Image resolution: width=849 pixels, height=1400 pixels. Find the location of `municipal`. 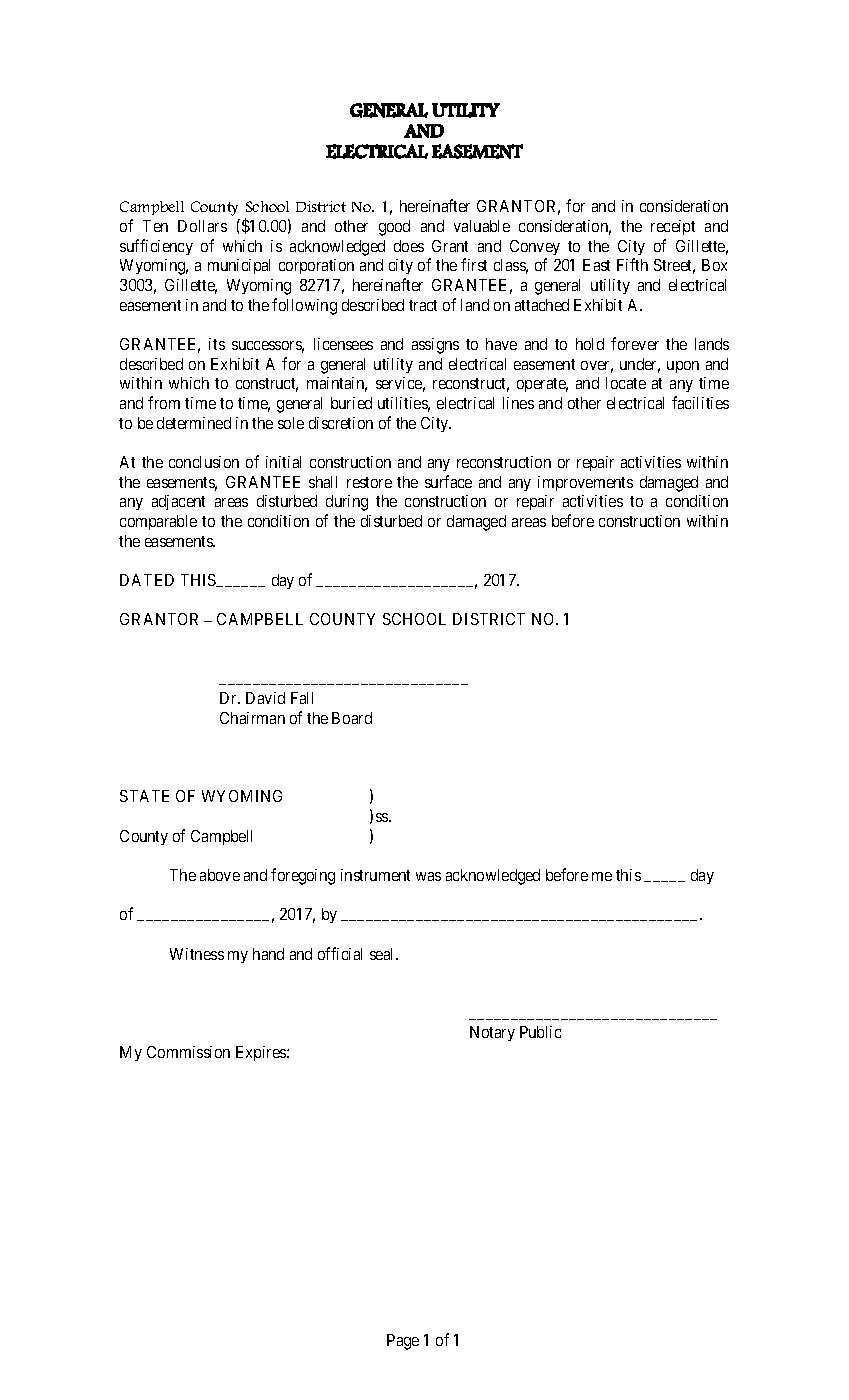

municipal is located at coordinates (239, 266).
